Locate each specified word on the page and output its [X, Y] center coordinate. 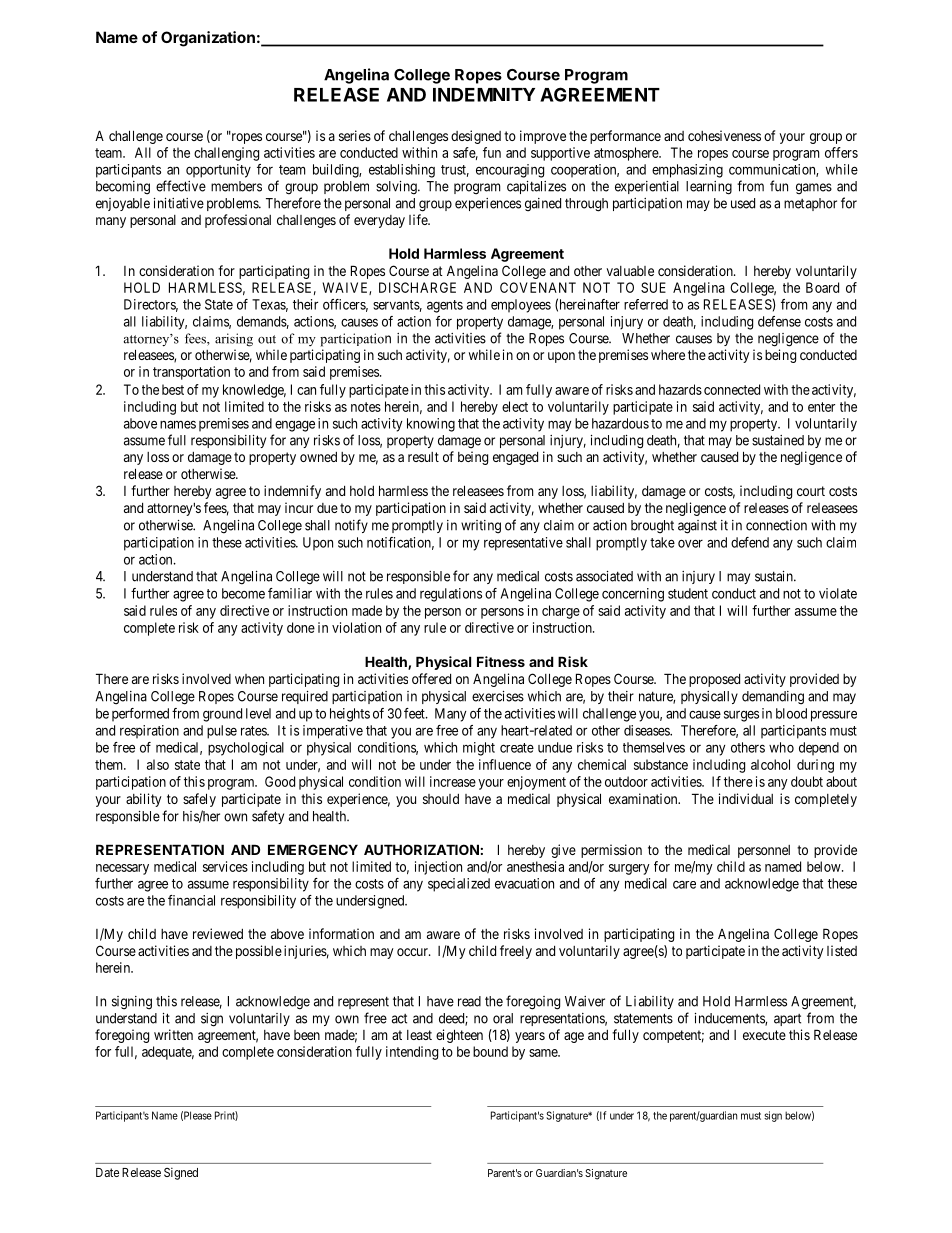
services [225, 866]
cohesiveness [724, 135]
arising [234, 340]
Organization [208, 39]
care [684, 884]
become [243, 593]
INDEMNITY [484, 95]
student [688, 593]
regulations [451, 595]
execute [764, 1035]
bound [490, 1051]
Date [107, 1172]
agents [445, 306]
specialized [459, 885]
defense [779, 321]
